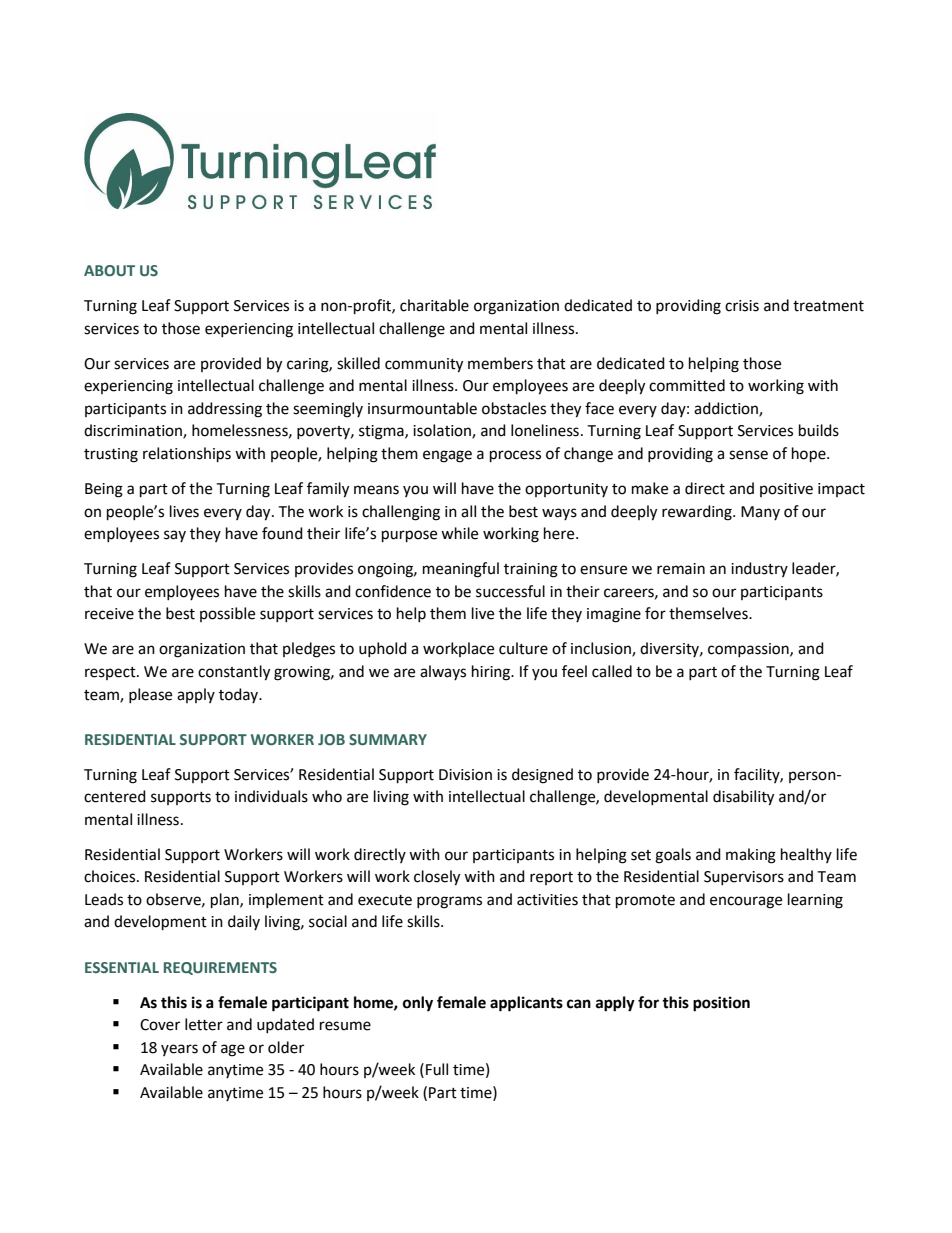 The image size is (952, 1233). What do you see at coordinates (742, 306) in the image?
I see `crisis` at bounding box center [742, 306].
